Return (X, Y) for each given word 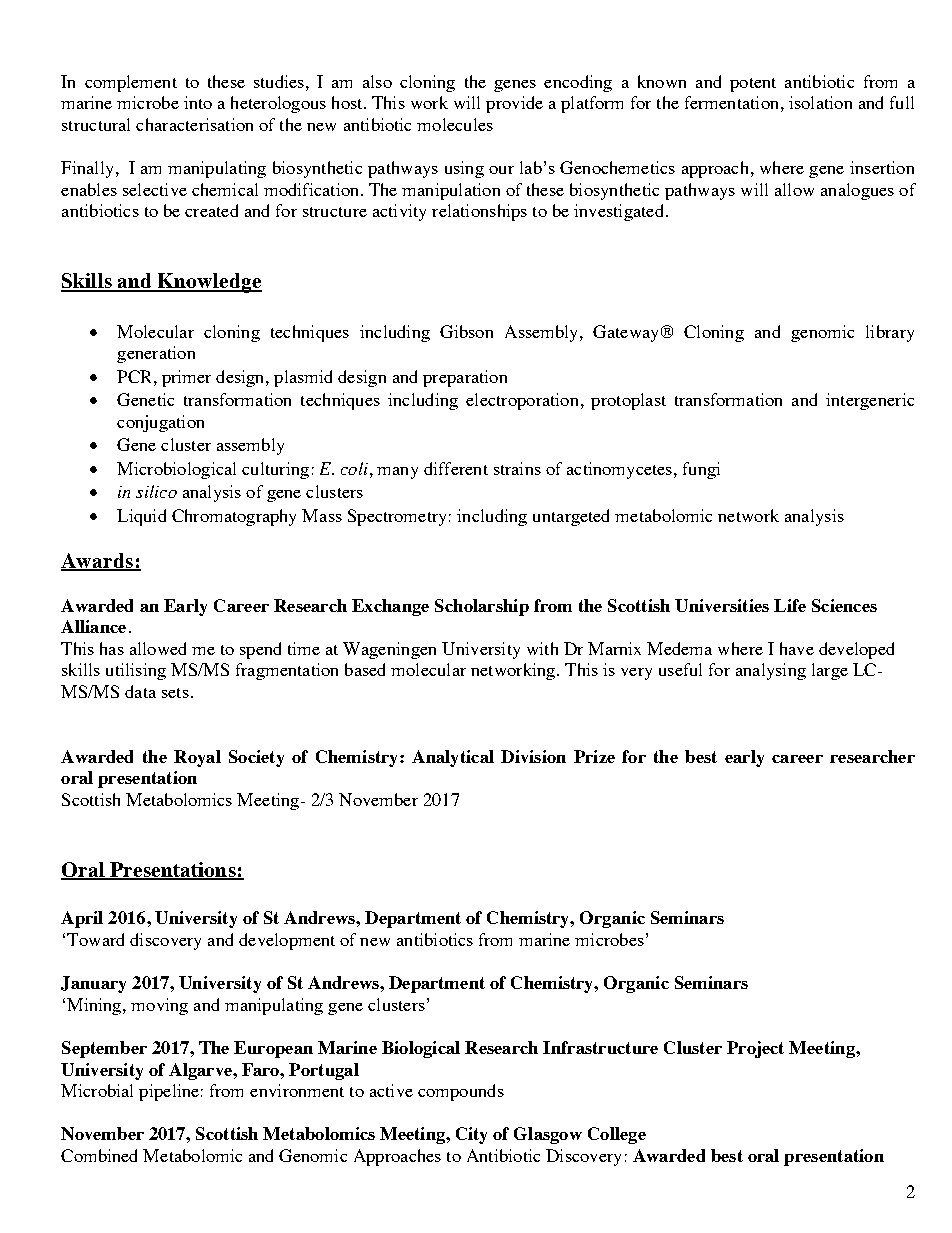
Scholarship (482, 607)
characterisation (194, 124)
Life (790, 605)
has (112, 648)
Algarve (201, 1071)
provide (514, 104)
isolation (820, 102)
